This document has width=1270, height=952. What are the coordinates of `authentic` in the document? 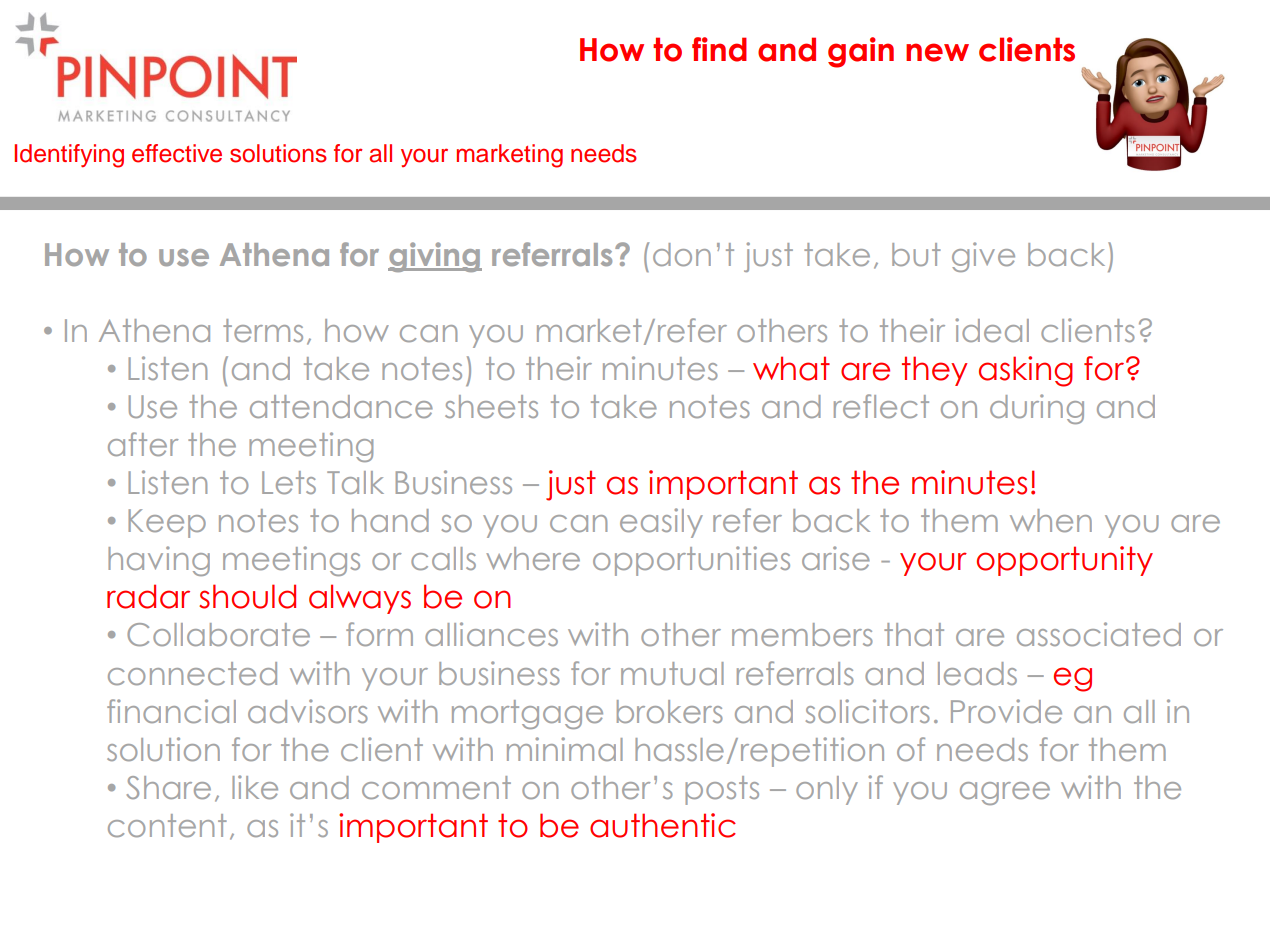 It's located at (663, 825).
